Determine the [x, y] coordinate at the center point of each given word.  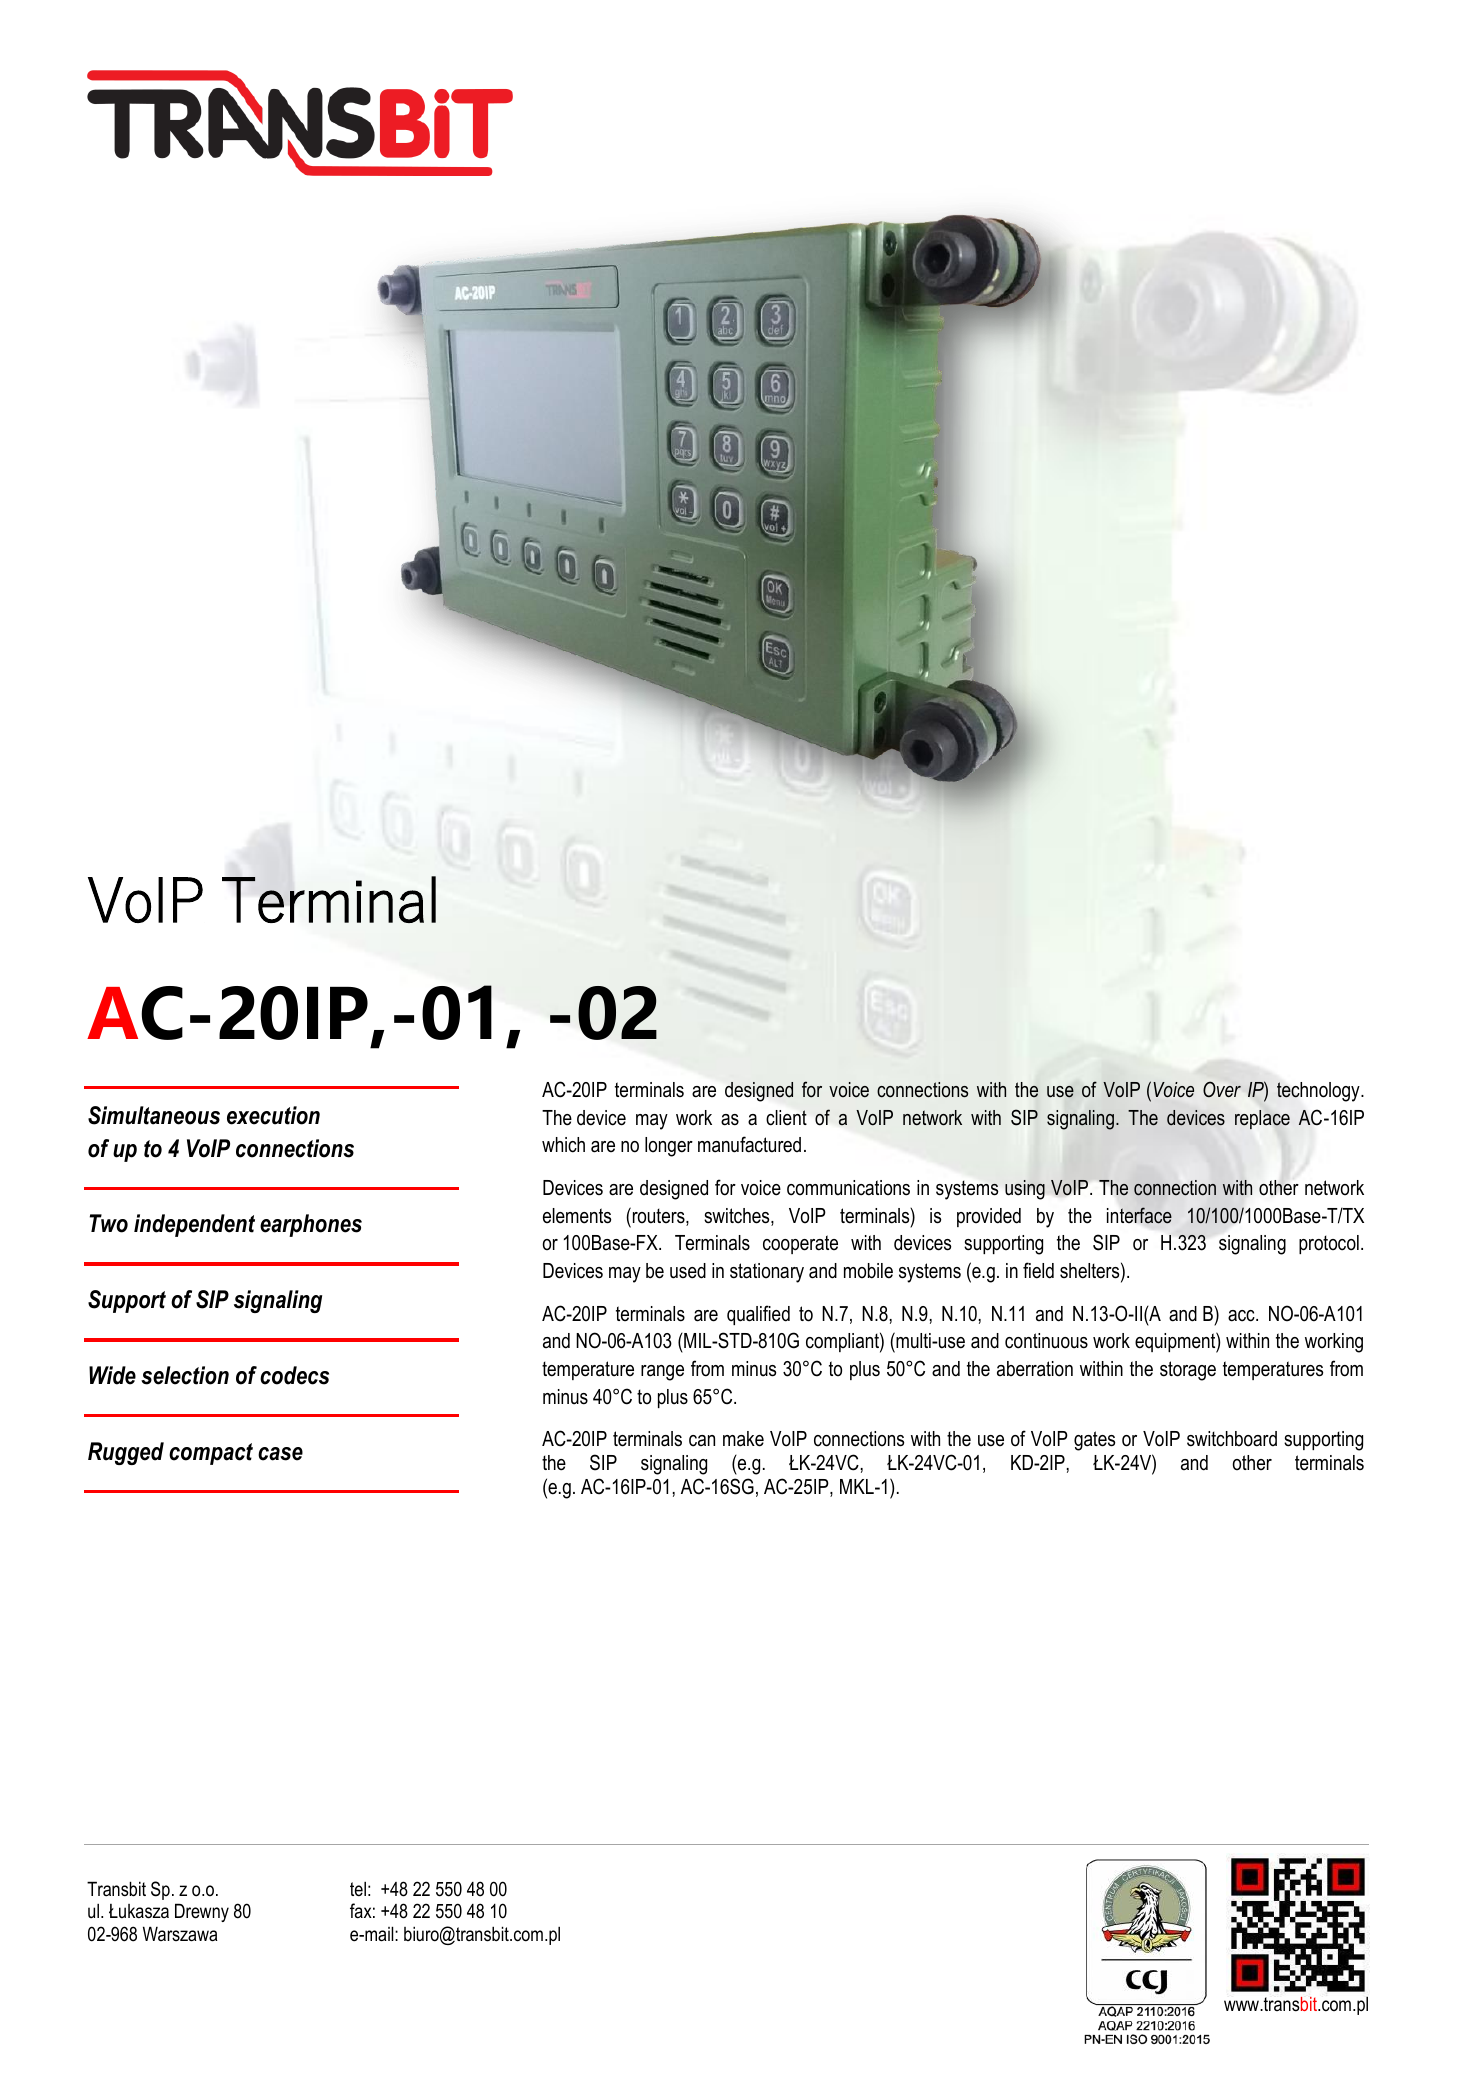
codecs [294, 1375]
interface [1139, 1215]
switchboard [1232, 1439]
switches [738, 1217]
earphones [311, 1225]
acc [1242, 1316]
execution [273, 1115]
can [702, 1441]
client [786, 1118]
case [280, 1454]
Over [1222, 1089]
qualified [758, 1315]
